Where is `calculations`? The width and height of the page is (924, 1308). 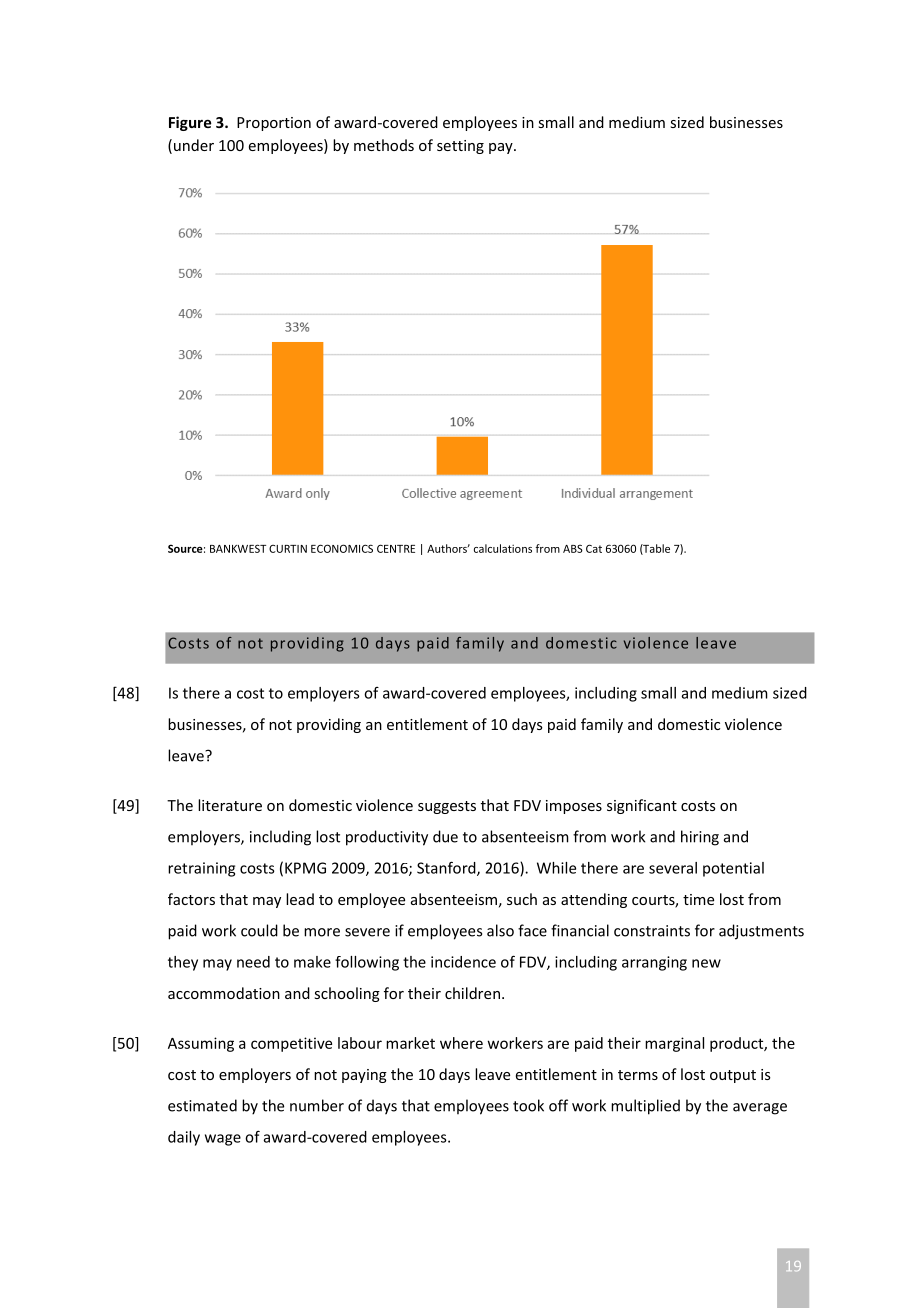
calculations is located at coordinates (503, 548).
